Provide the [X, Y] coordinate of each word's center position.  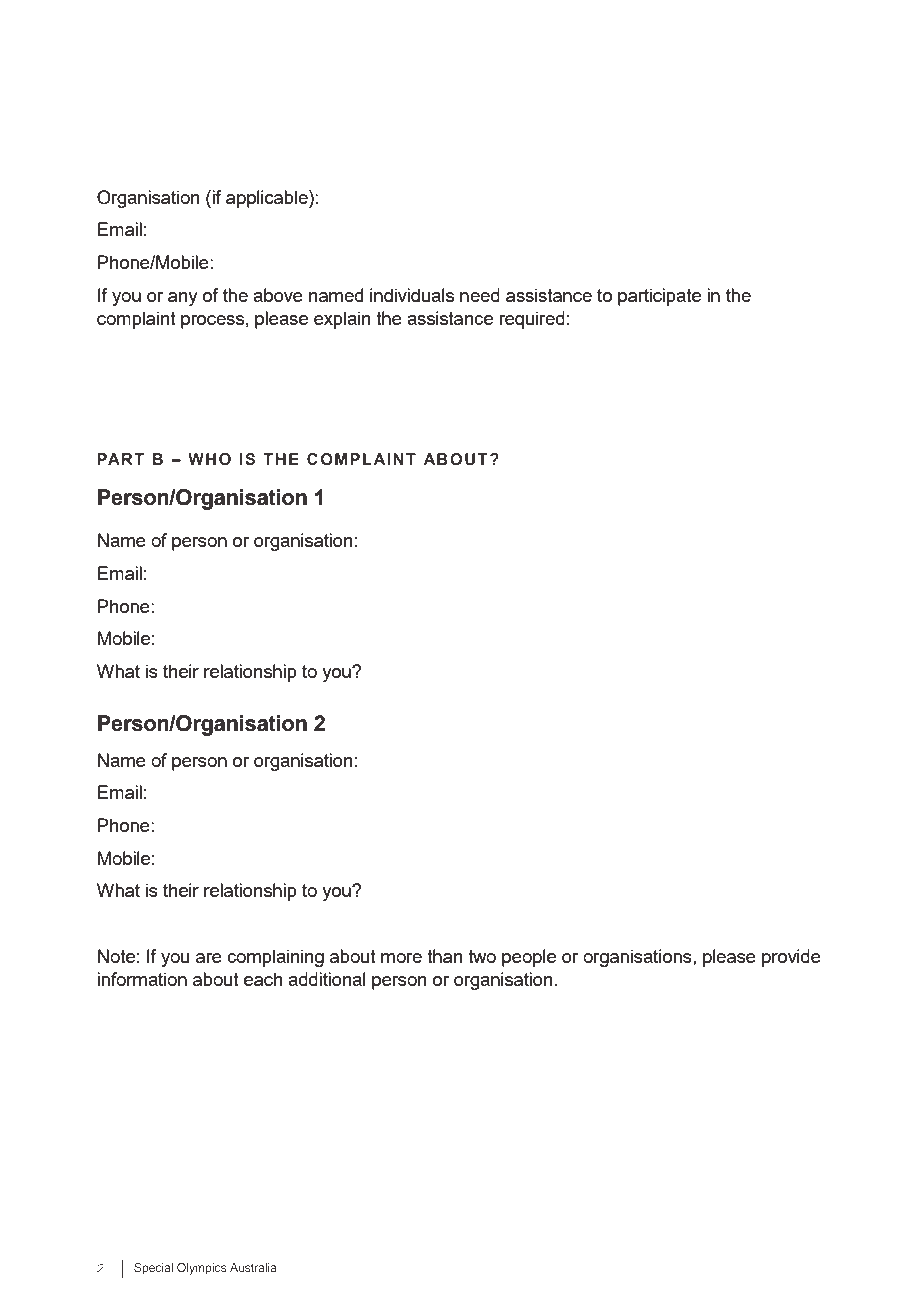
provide [791, 958]
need [480, 295]
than [445, 956]
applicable [268, 199]
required [532, 320]
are [209, 958]
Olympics [202, 1269]
